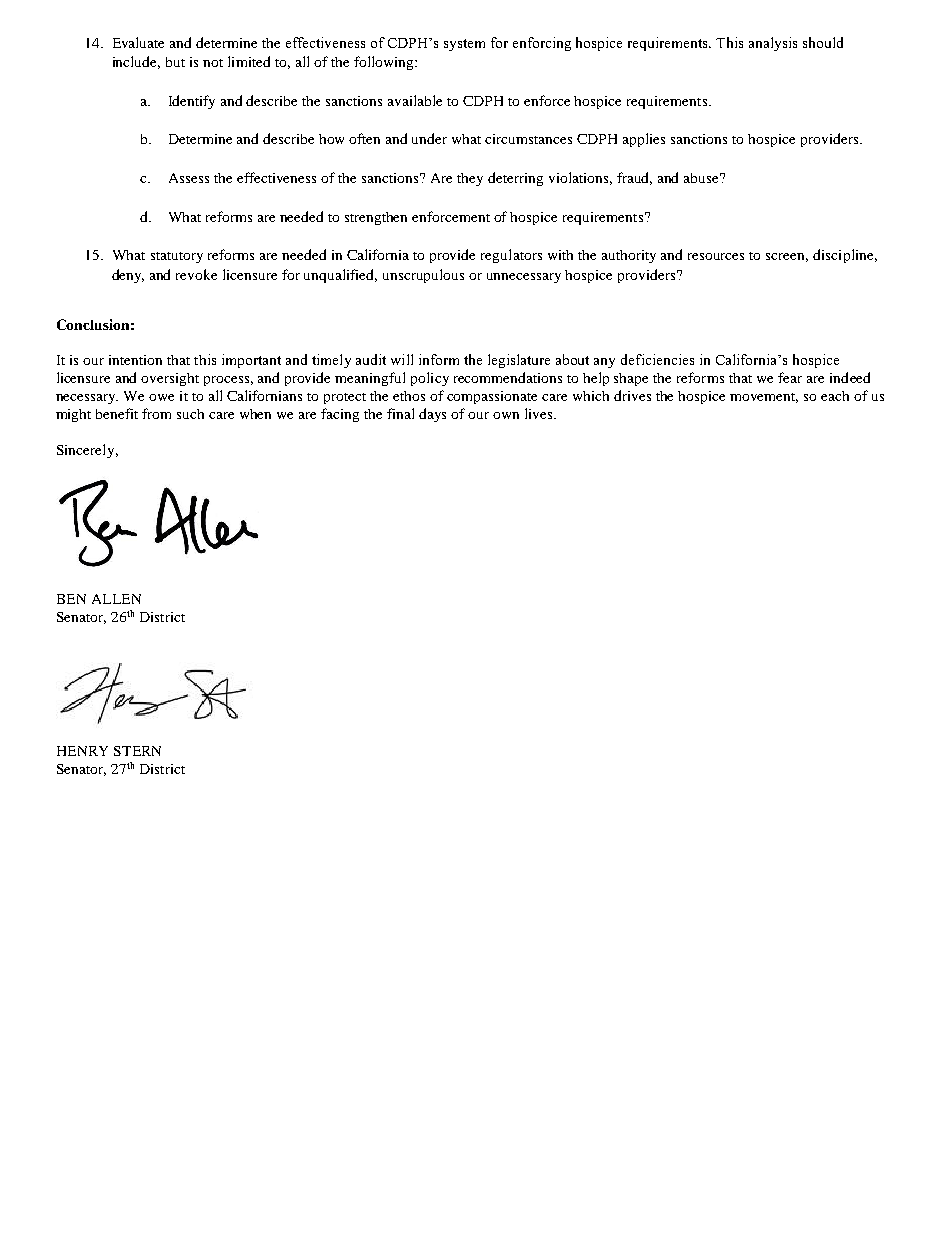 Image resolution: width=952 pixels, height=1233 pixels. Describe the element at coordinates (432, 415) in the screenshot. I see `days` at that location.
